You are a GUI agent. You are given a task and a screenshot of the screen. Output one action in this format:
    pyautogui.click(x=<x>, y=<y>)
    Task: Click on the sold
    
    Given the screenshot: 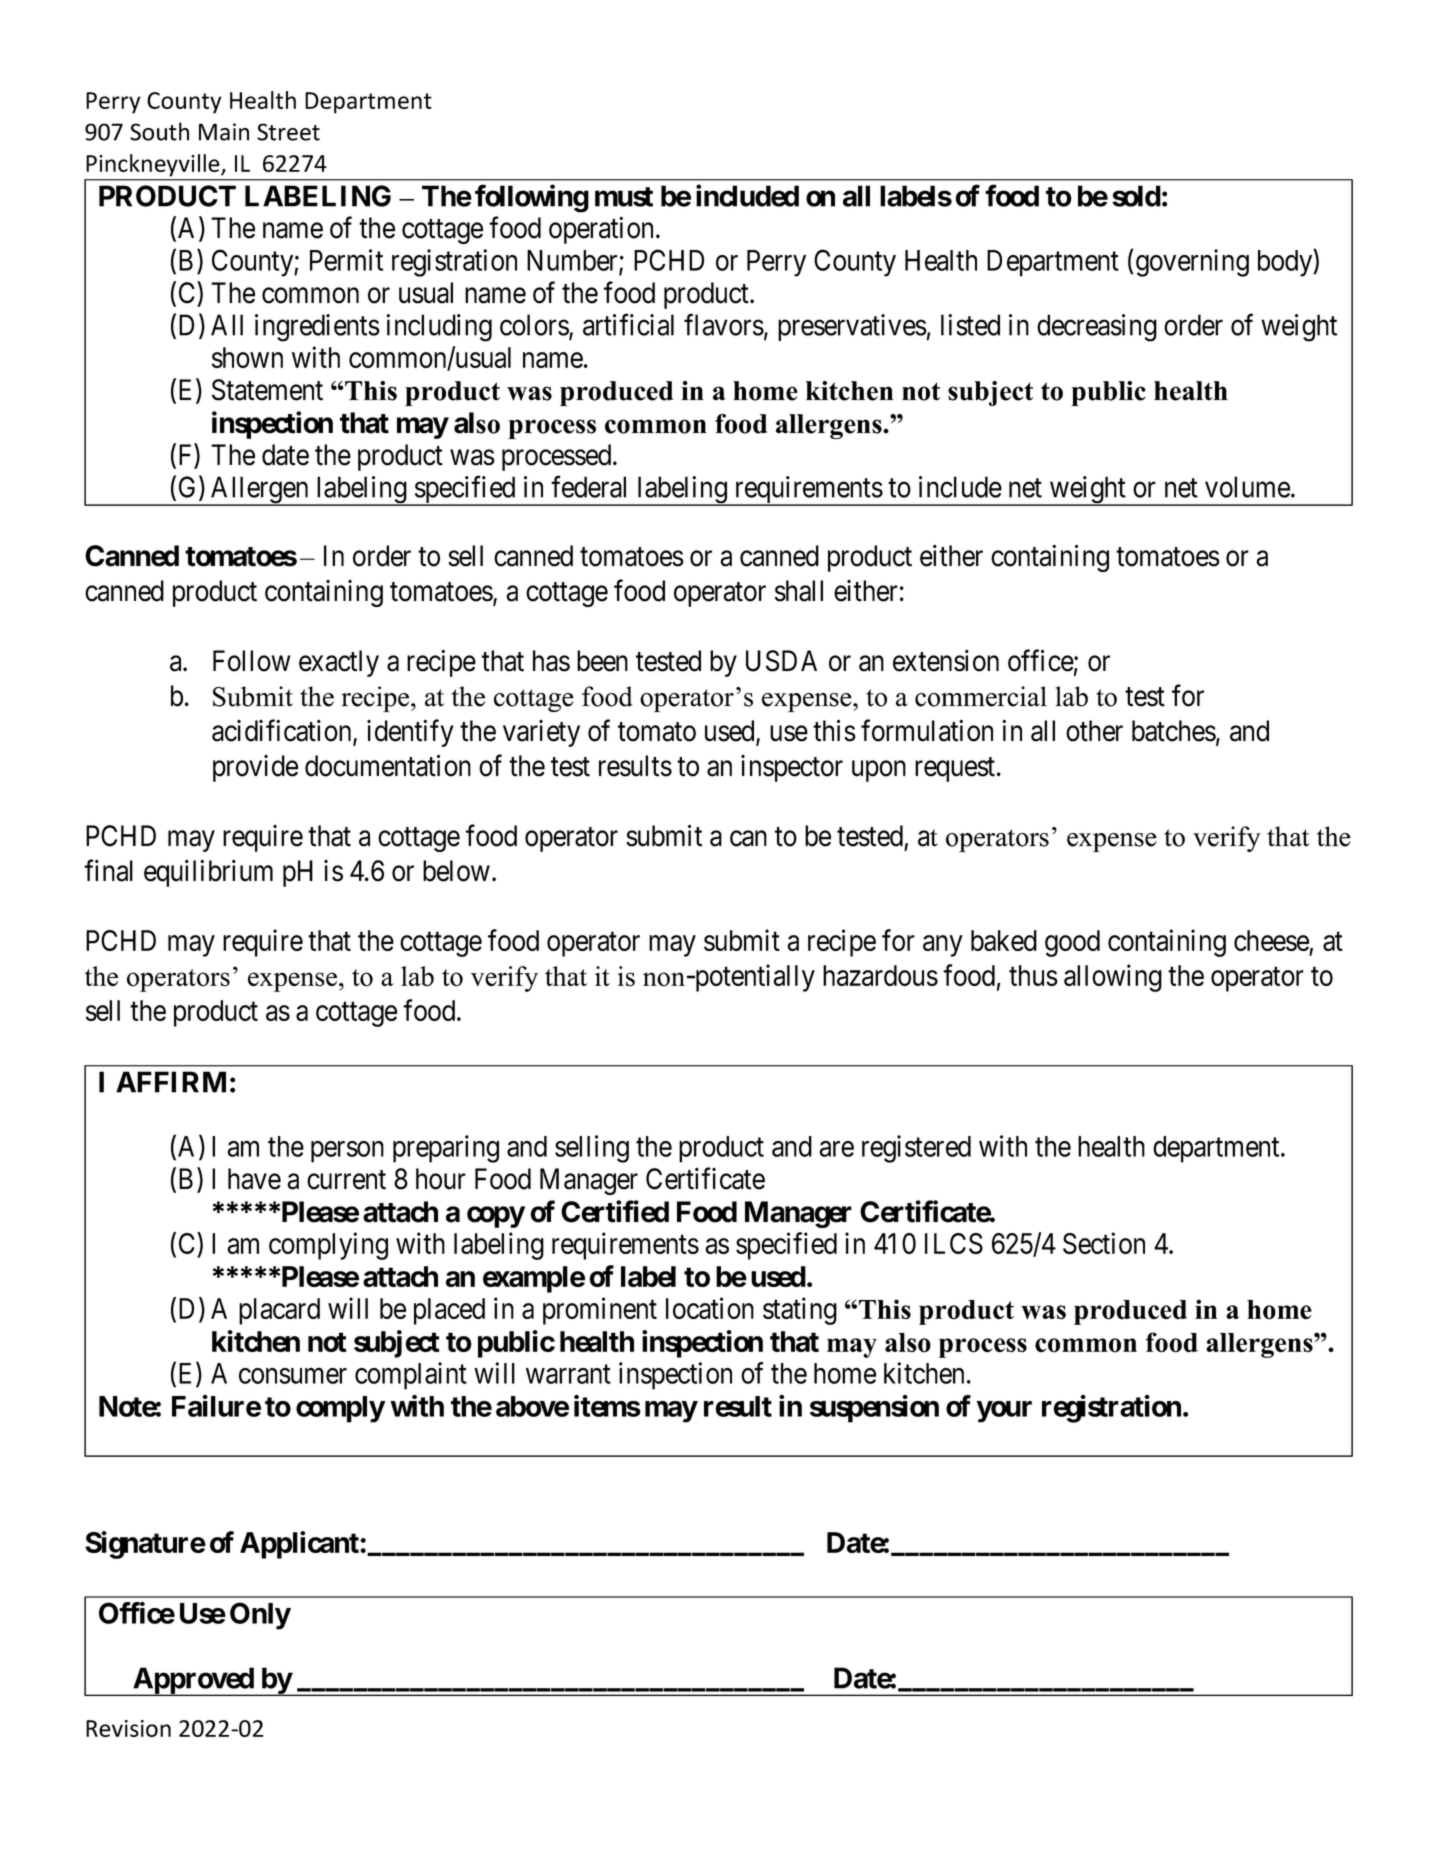 What is the action you would take?
    pyautogui.click(x=1136, y=196)
